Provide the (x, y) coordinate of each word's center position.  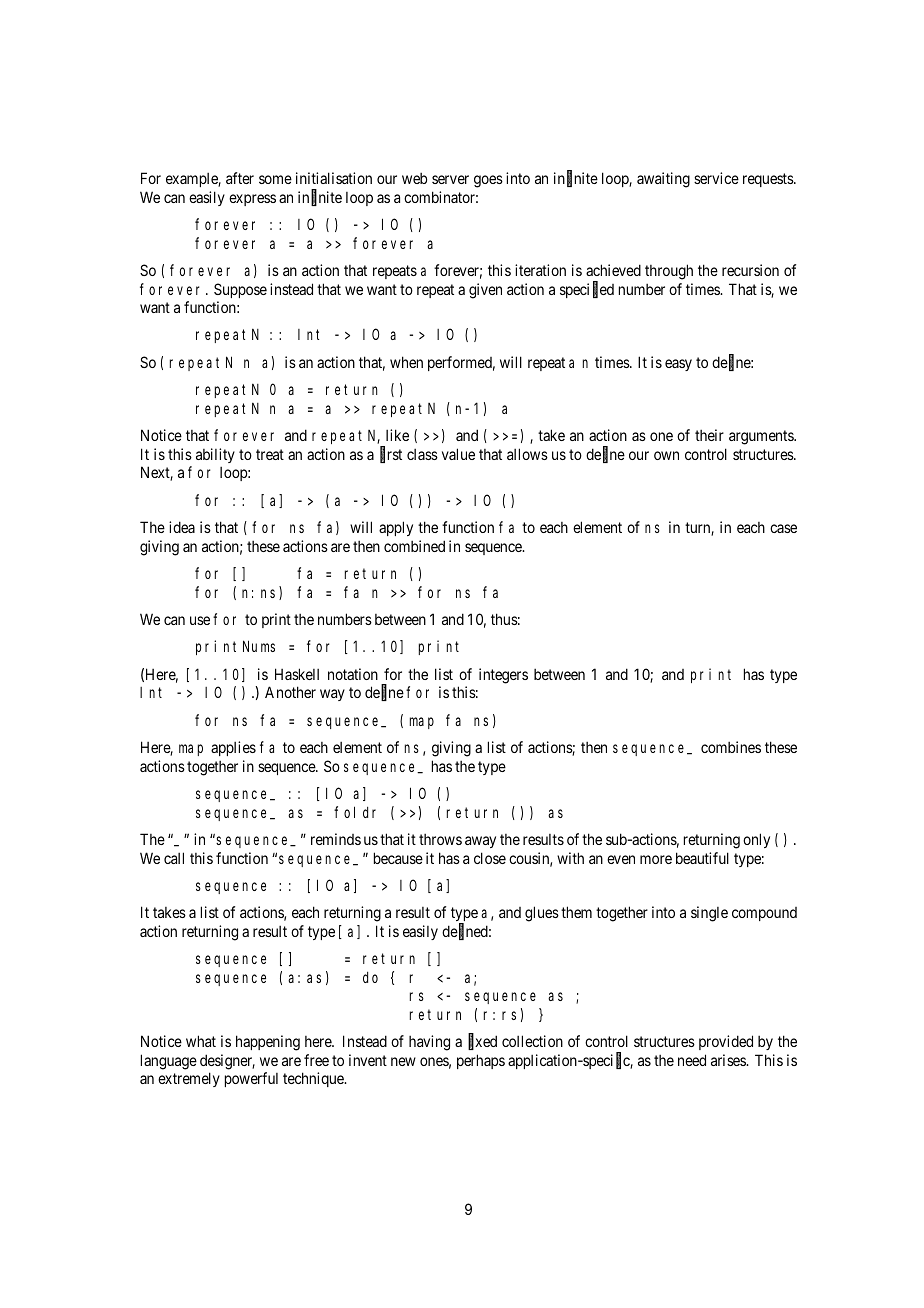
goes (488, 181)
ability (215, 455)
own (666, 455)
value (458, 454)
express (252, 200)
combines (731, 747)
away (480, 842)
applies (233, 748)
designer (227, 1062)
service (716, 178)
